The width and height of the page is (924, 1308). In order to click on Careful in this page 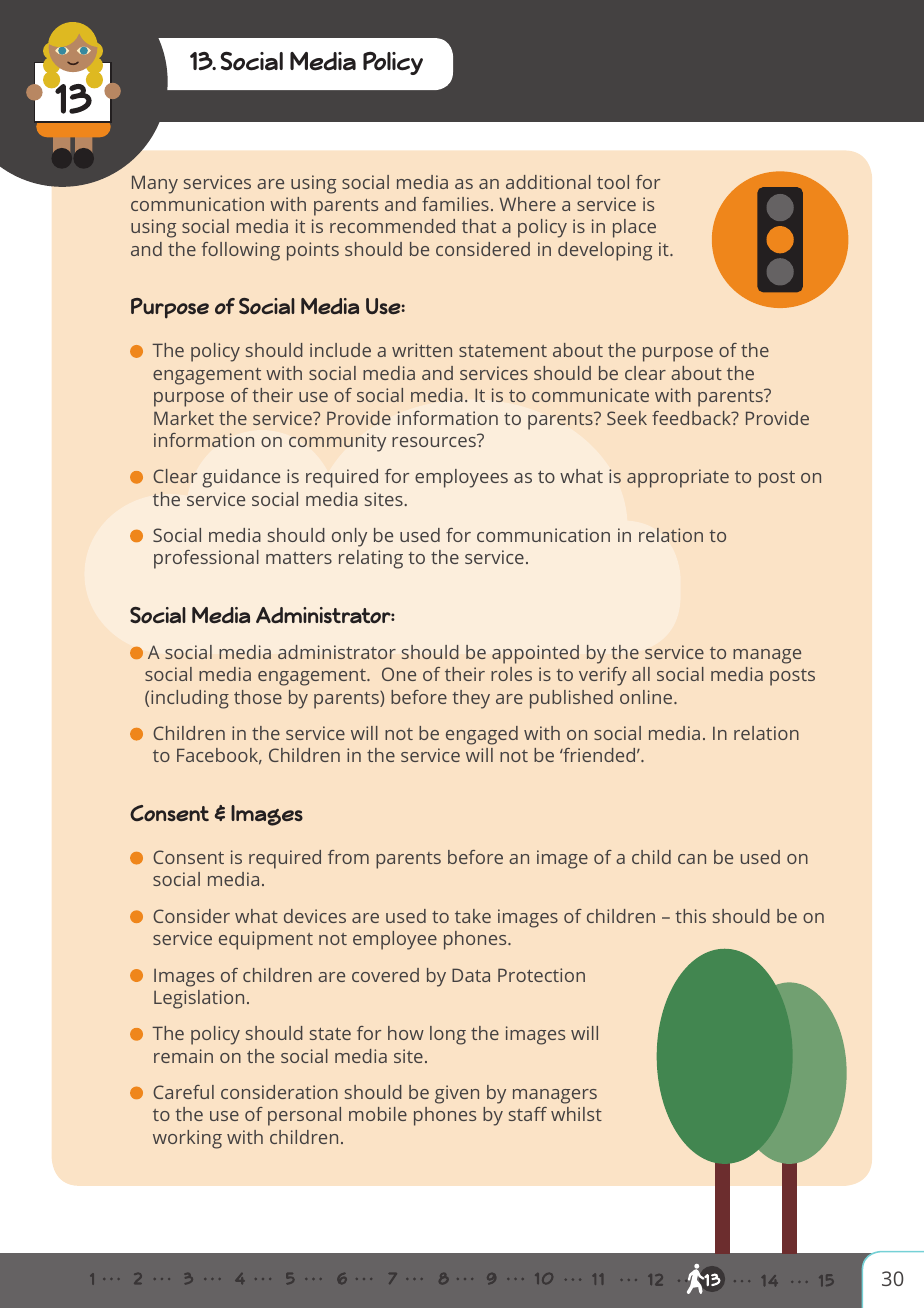, I will do `click(183, 1092)`.
